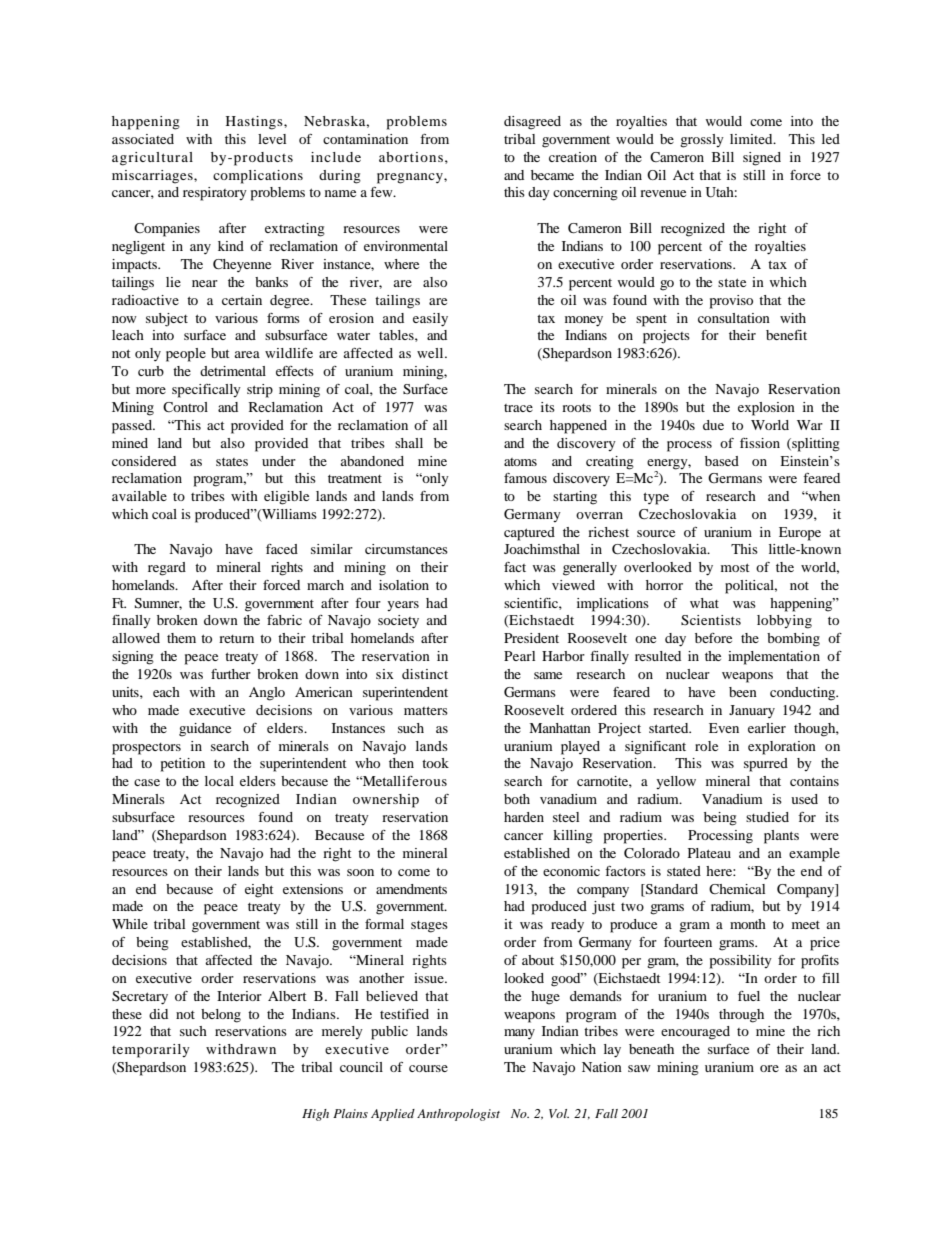 This document has height=1233, width=952. What do you see at coordinates (236, 639) in the document?
I see `return` at bounding box center [236, 639].
